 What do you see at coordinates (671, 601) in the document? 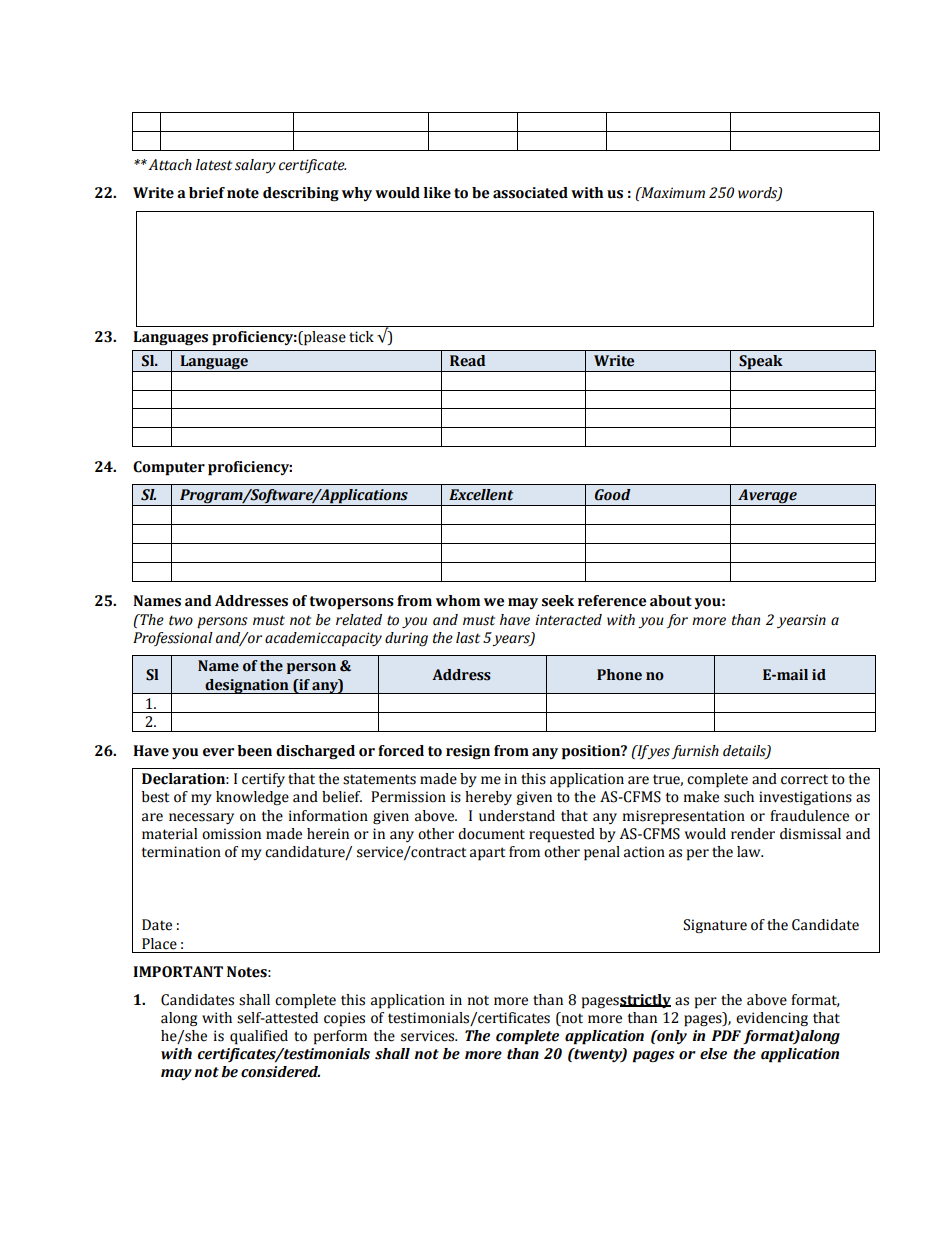
I see `about` at bounding box center [671, 601].
